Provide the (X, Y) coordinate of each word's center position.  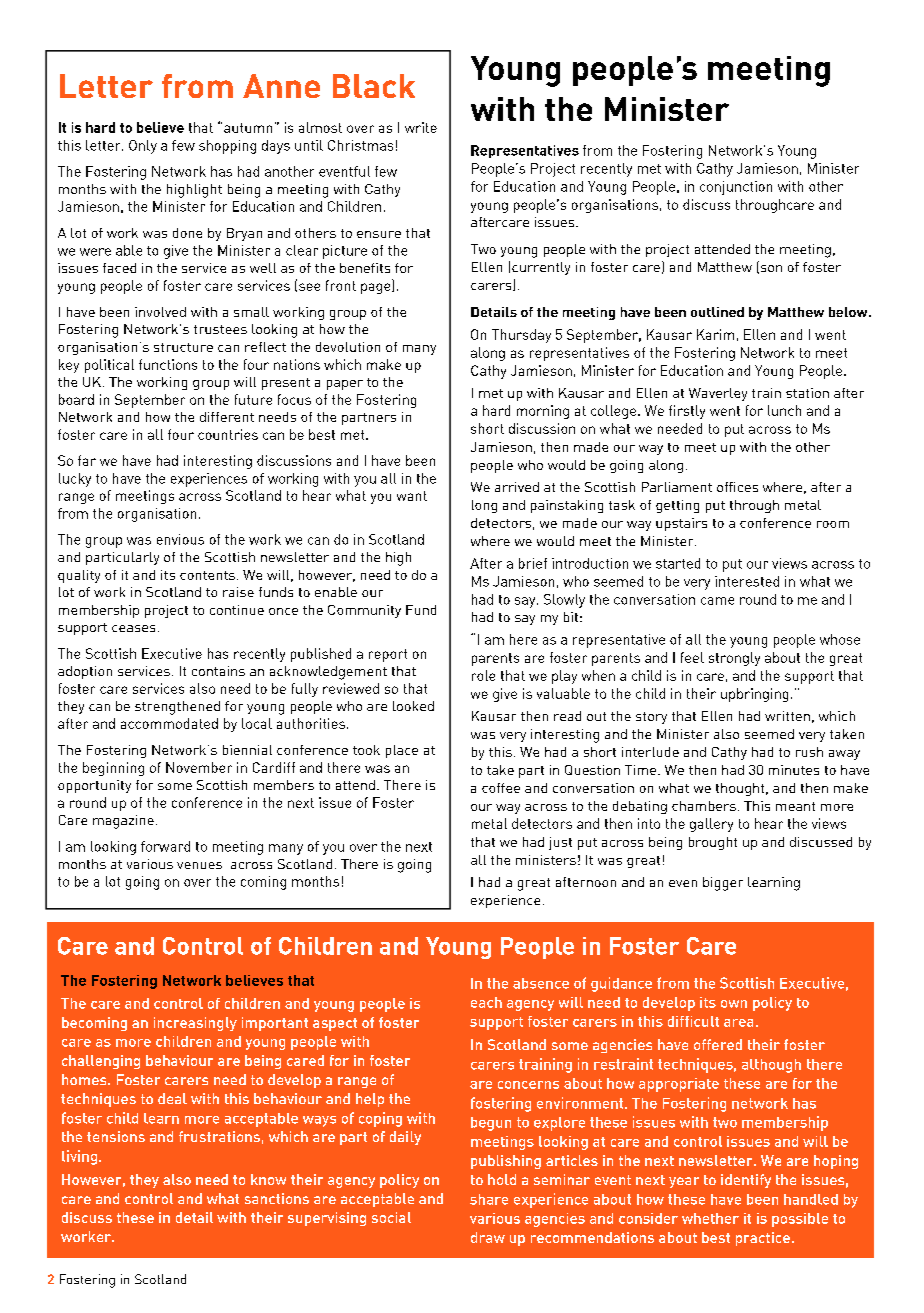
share (489, 1199)
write (421, 127)
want (412, 496)
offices (737, 487)
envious (180, 539)
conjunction (736, 188)
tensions (116, 1136)
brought (713, 843)
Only (143, 147)
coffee (501, 788)
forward (165, 846)
